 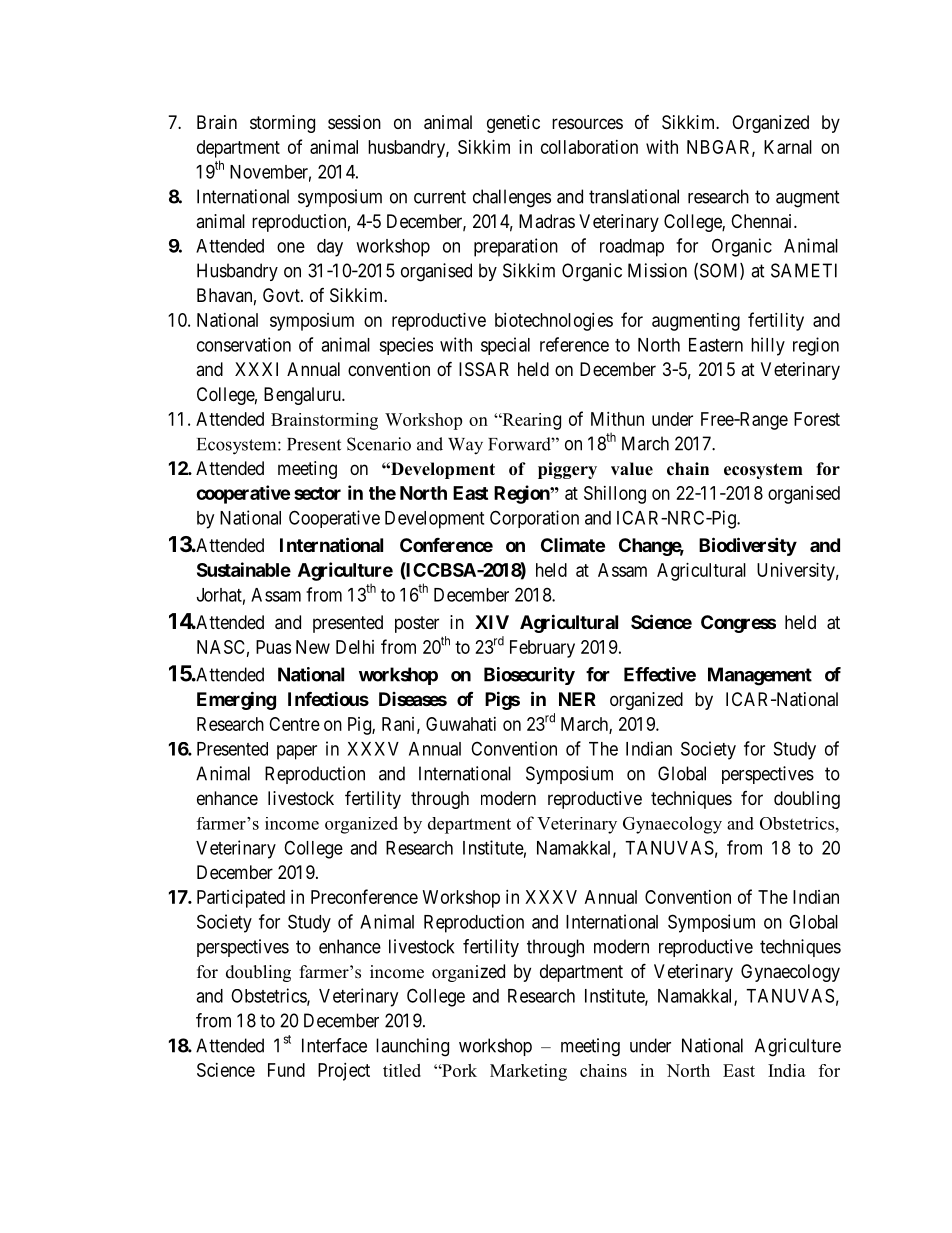 What do you see at coordinates (817, 419) in the screenshot?
I see `Forest` at bounding box center [817, 419].
